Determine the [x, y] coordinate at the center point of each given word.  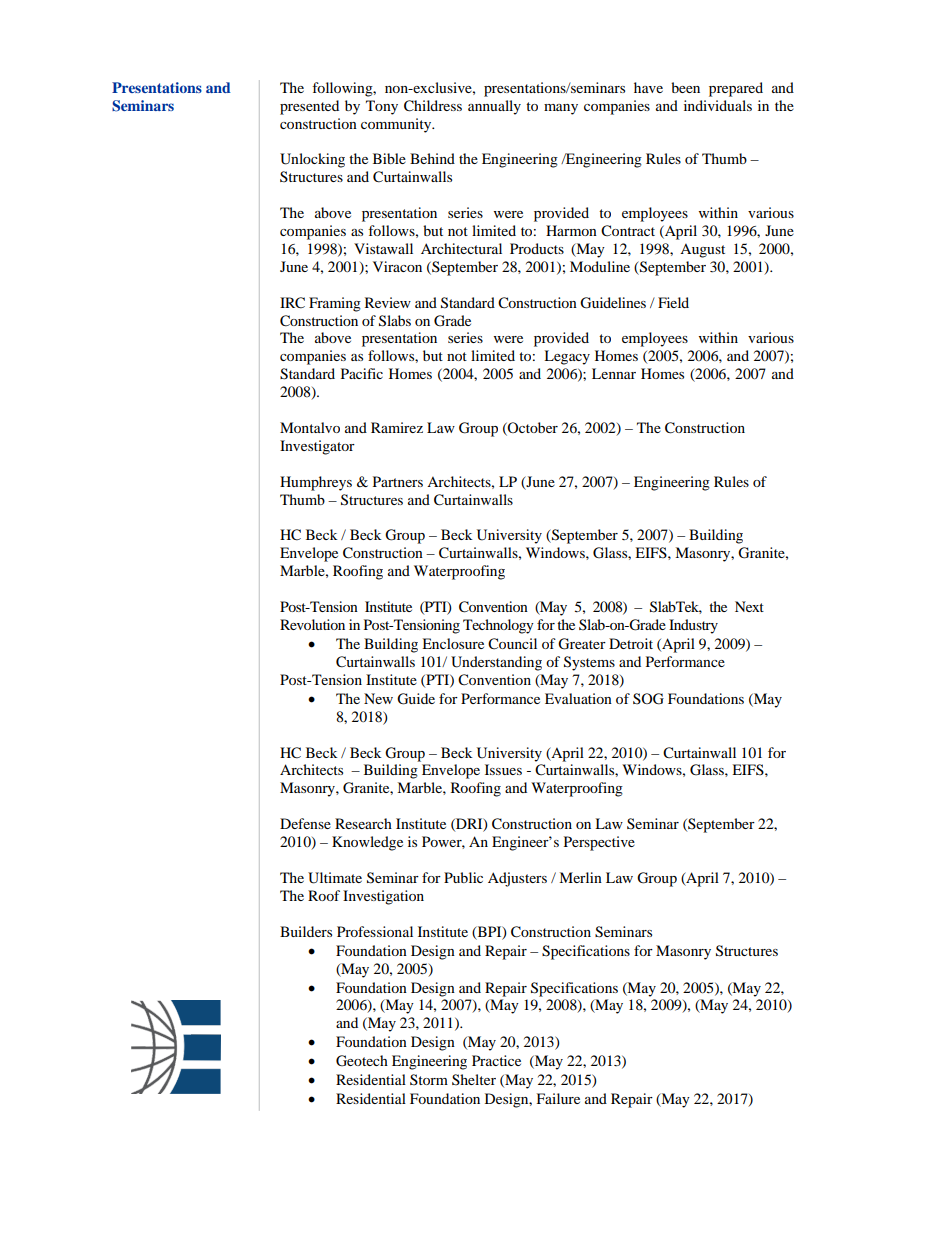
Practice [496, 1060]
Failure [558, 1098]
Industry [693, 626]
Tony [382, 107]
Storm [429, 1080]
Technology [498, 626]
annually [494, 107]
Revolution [312, 624]
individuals [718, 105]
